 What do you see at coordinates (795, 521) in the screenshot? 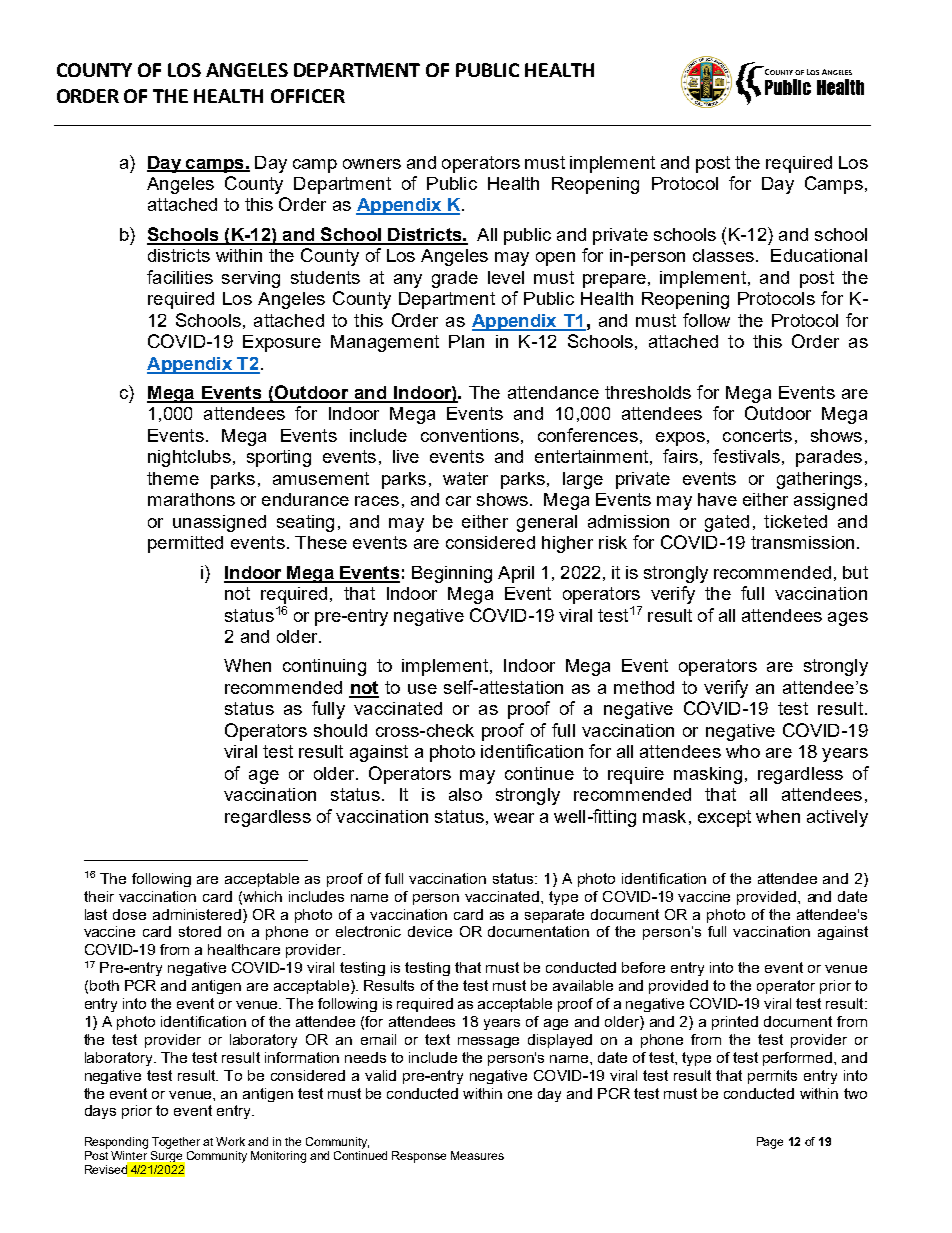
I see `ticketed` at bounding box center [795, 521].
